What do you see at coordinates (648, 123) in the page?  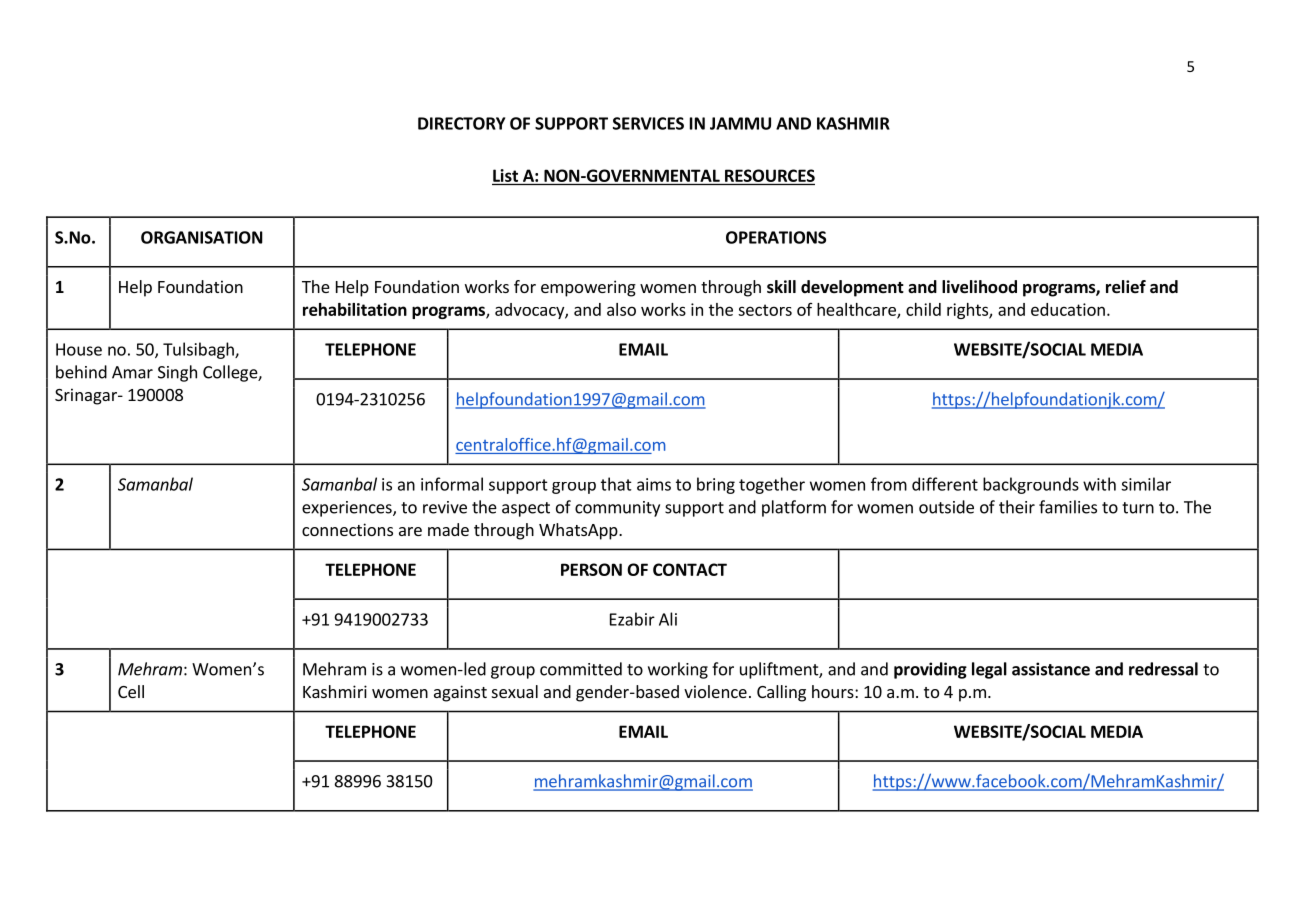 I see `SERVICES` at bounding box center [648, 123].
